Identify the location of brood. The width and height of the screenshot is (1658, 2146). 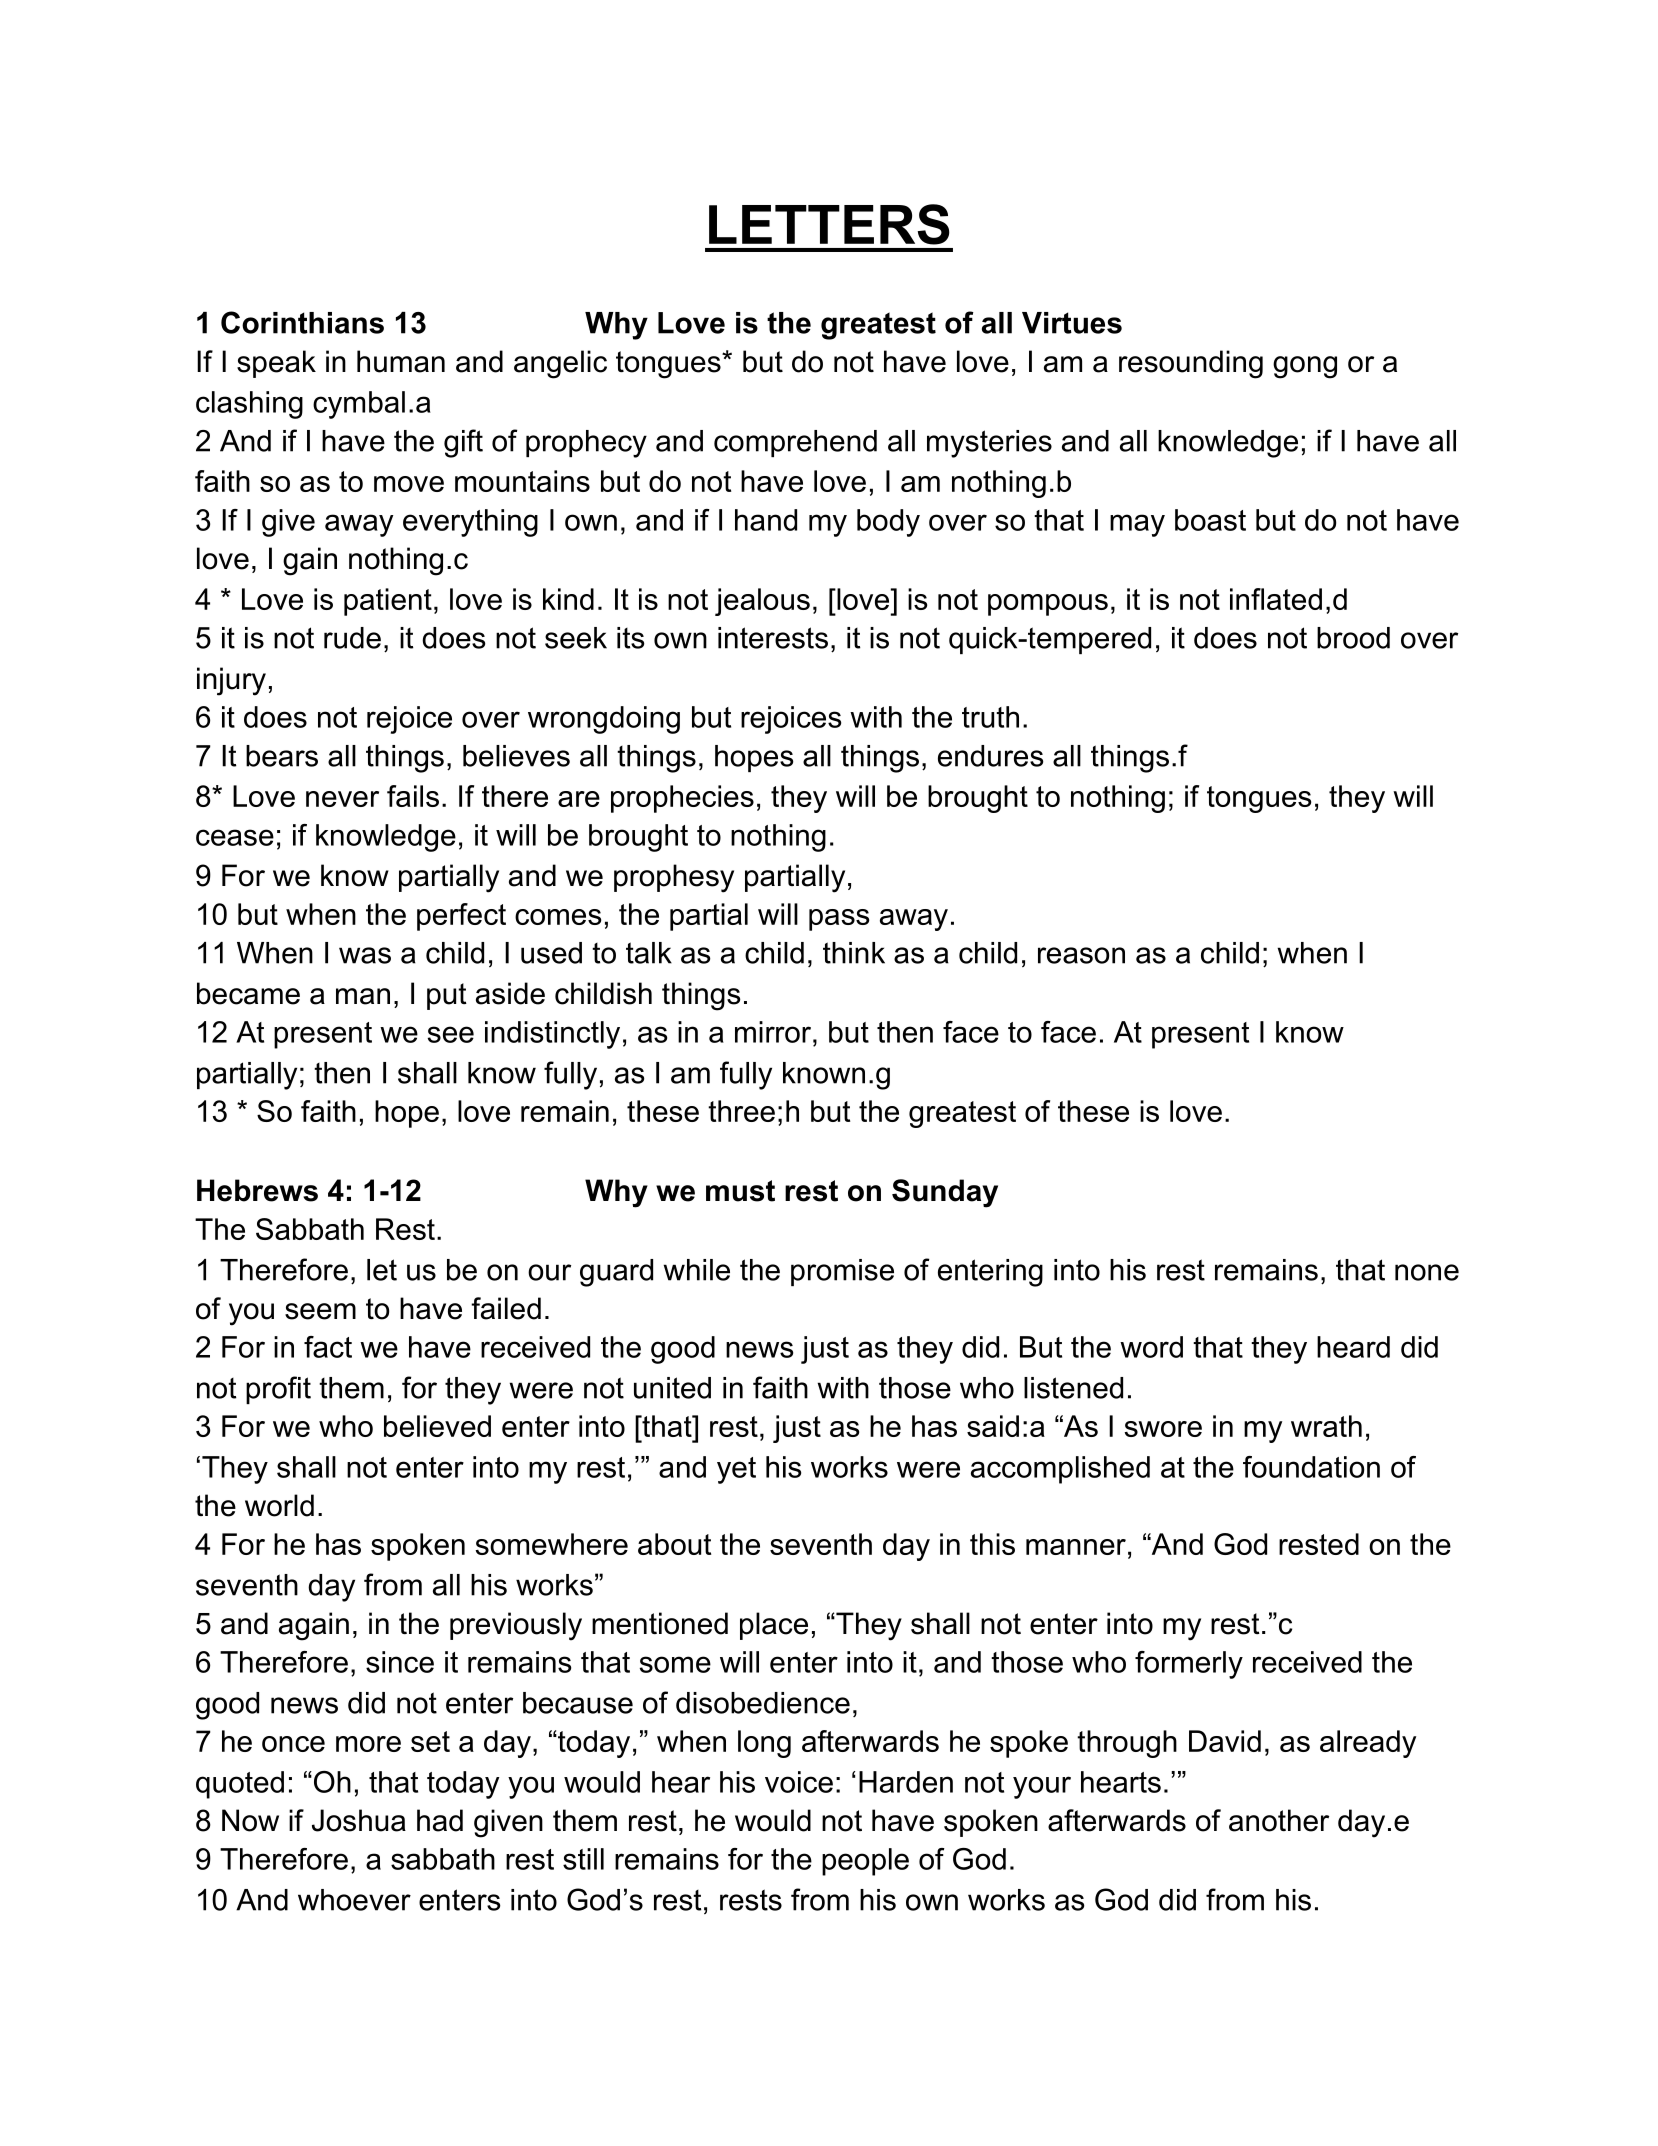
(1353, 638).
